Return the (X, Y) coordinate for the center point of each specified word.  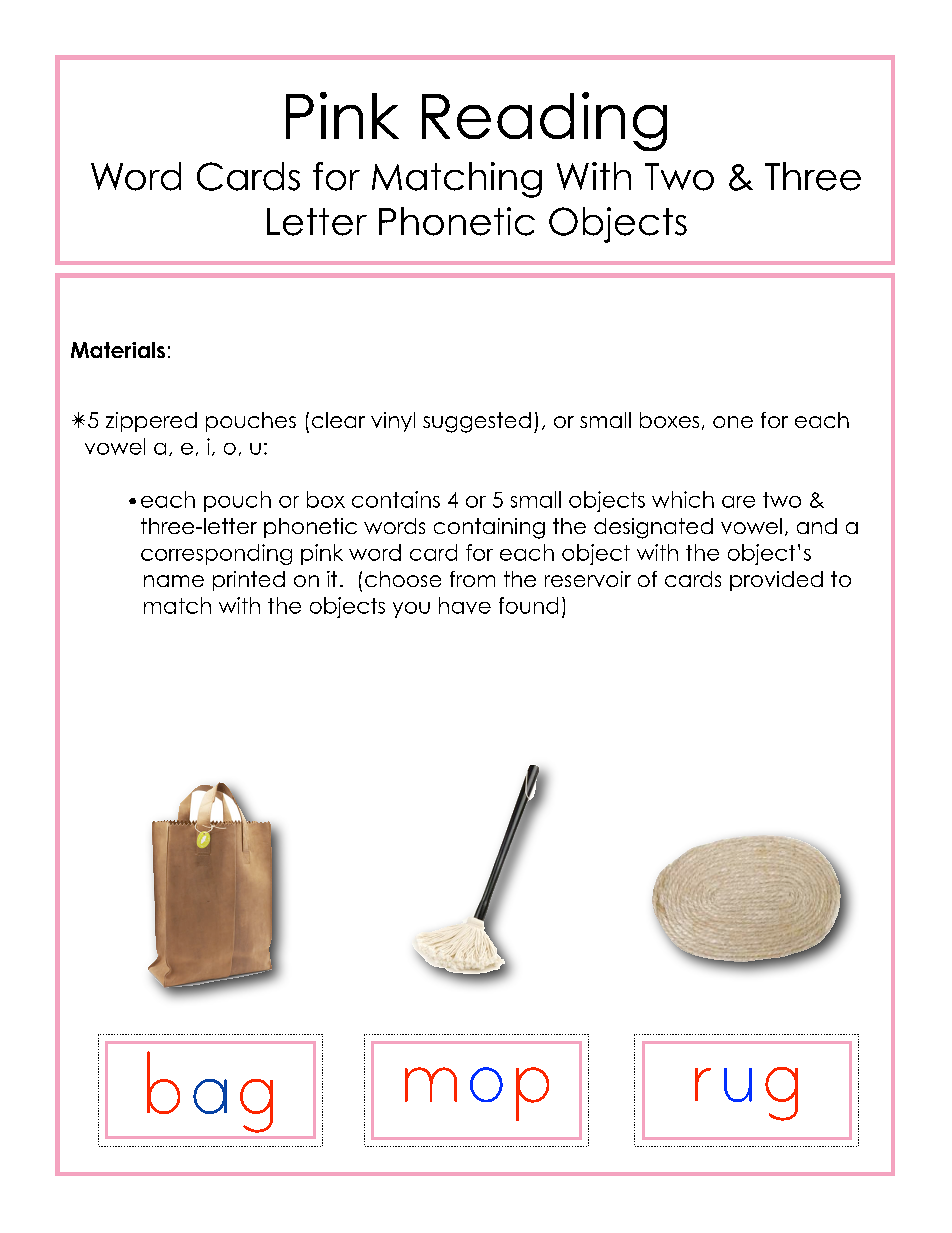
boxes (669, 420)
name (174, 581)
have (465, 605)
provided (776, 581)
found (528, 605)
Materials (118, 350)
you (411, 610)
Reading (544, 121)
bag (210, 1092)
